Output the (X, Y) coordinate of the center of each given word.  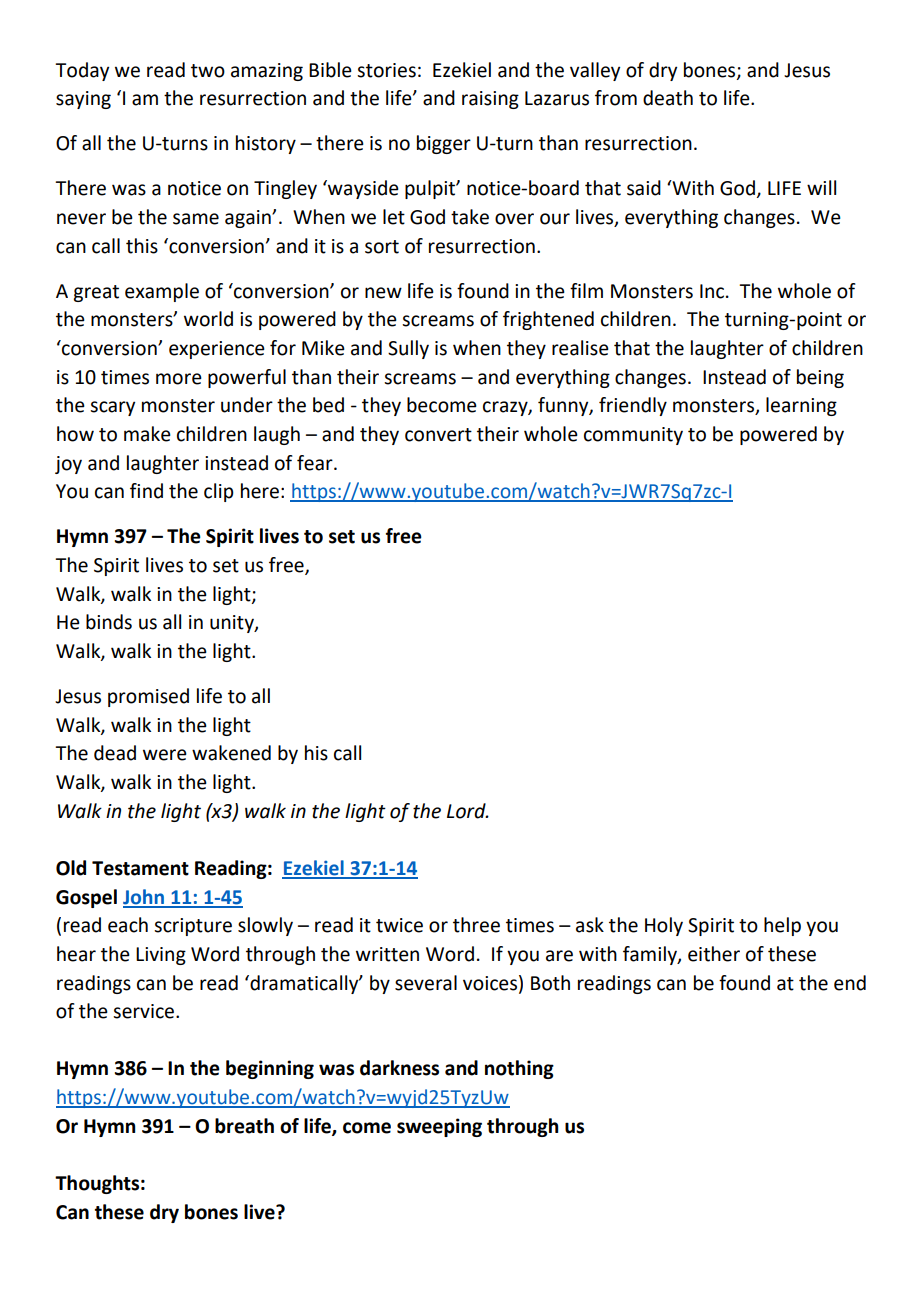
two (208, 71)
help (782, 926)
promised (148, 697)
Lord (467, 811)
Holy (664, 926)
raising (490, 100)
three (476, 925)
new (383, 293)
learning (801, 406)
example (162, 292)
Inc (712, 291)
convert (438, 435)
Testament (140, 868)
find (146, 491)
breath (244, 1126)
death (668, 98)
